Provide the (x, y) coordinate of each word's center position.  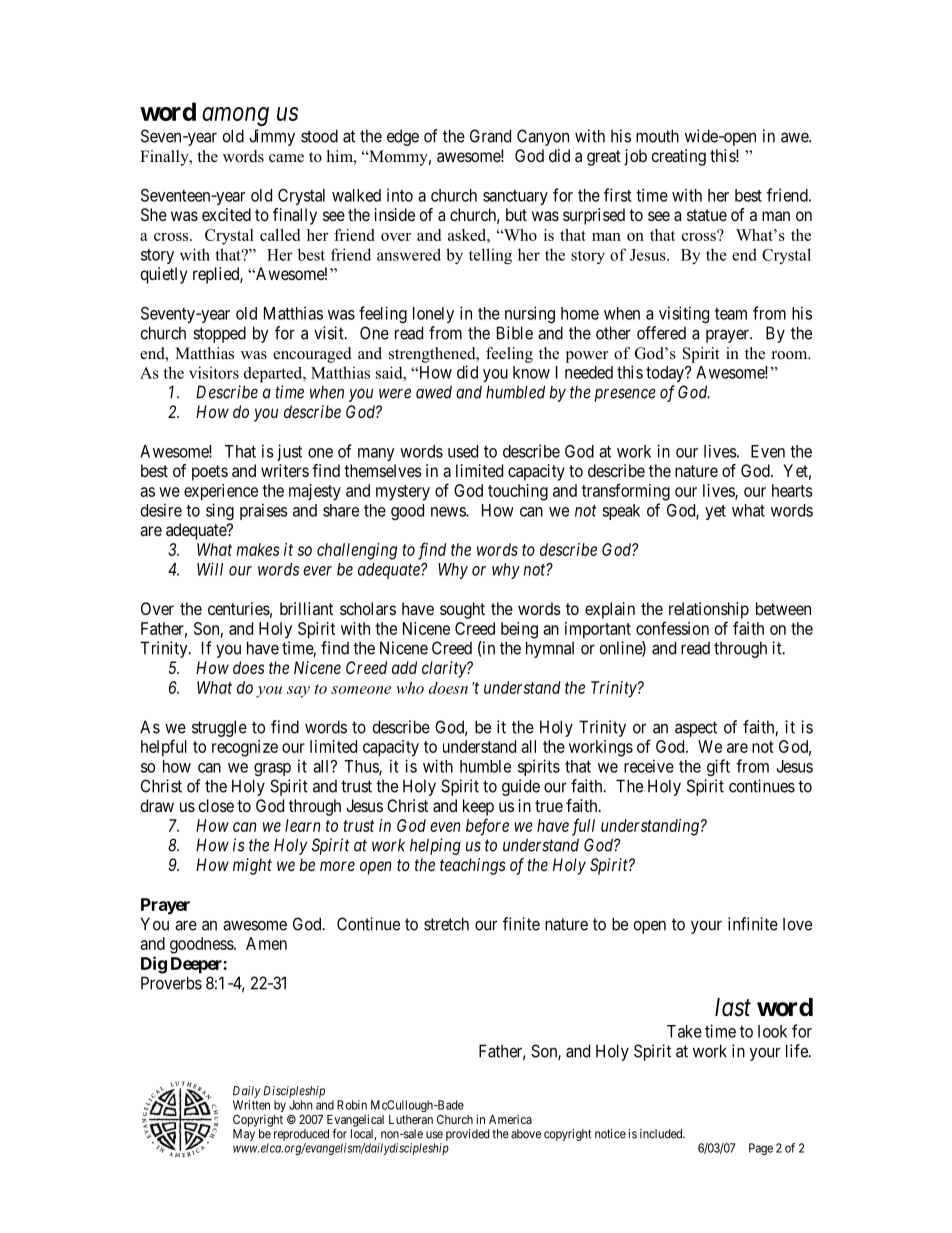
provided (467, 1135)
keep (478, 807)
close (216, 805)
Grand (490, 136)
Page (761, 1149)
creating (679, 157)
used (463, 451)
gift (718, 767)
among (235, 116)
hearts (792, 490)
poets (210, 473)
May (244, 1135)
